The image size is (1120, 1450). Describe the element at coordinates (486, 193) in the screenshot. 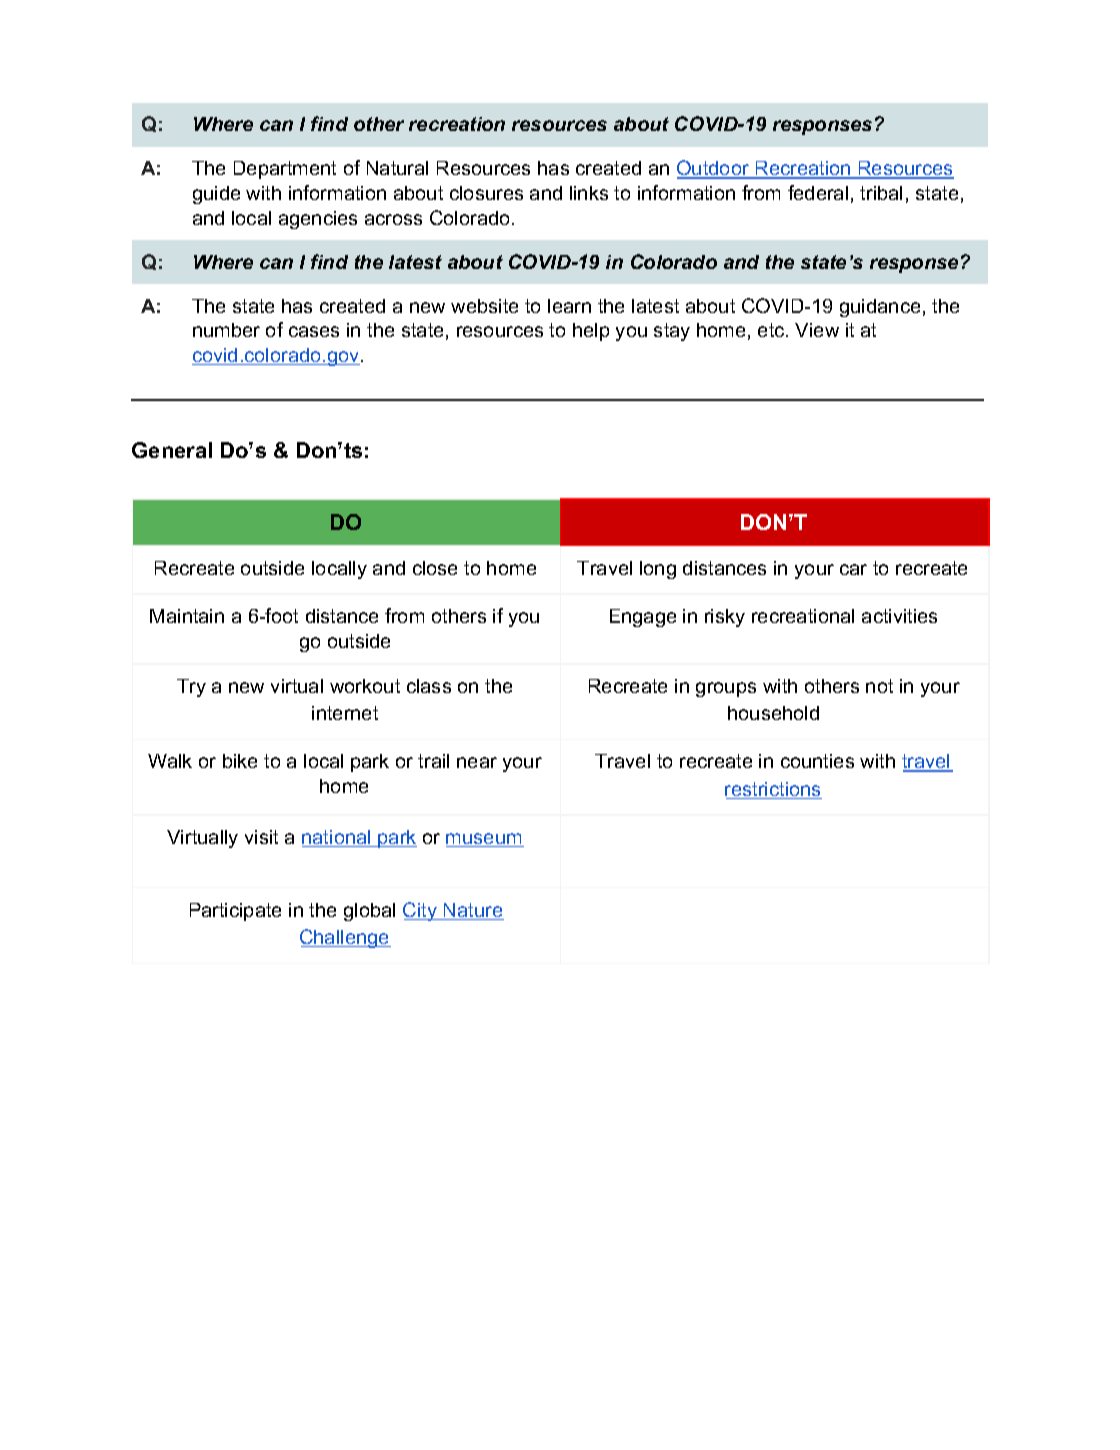

I see `closures` at that location.
